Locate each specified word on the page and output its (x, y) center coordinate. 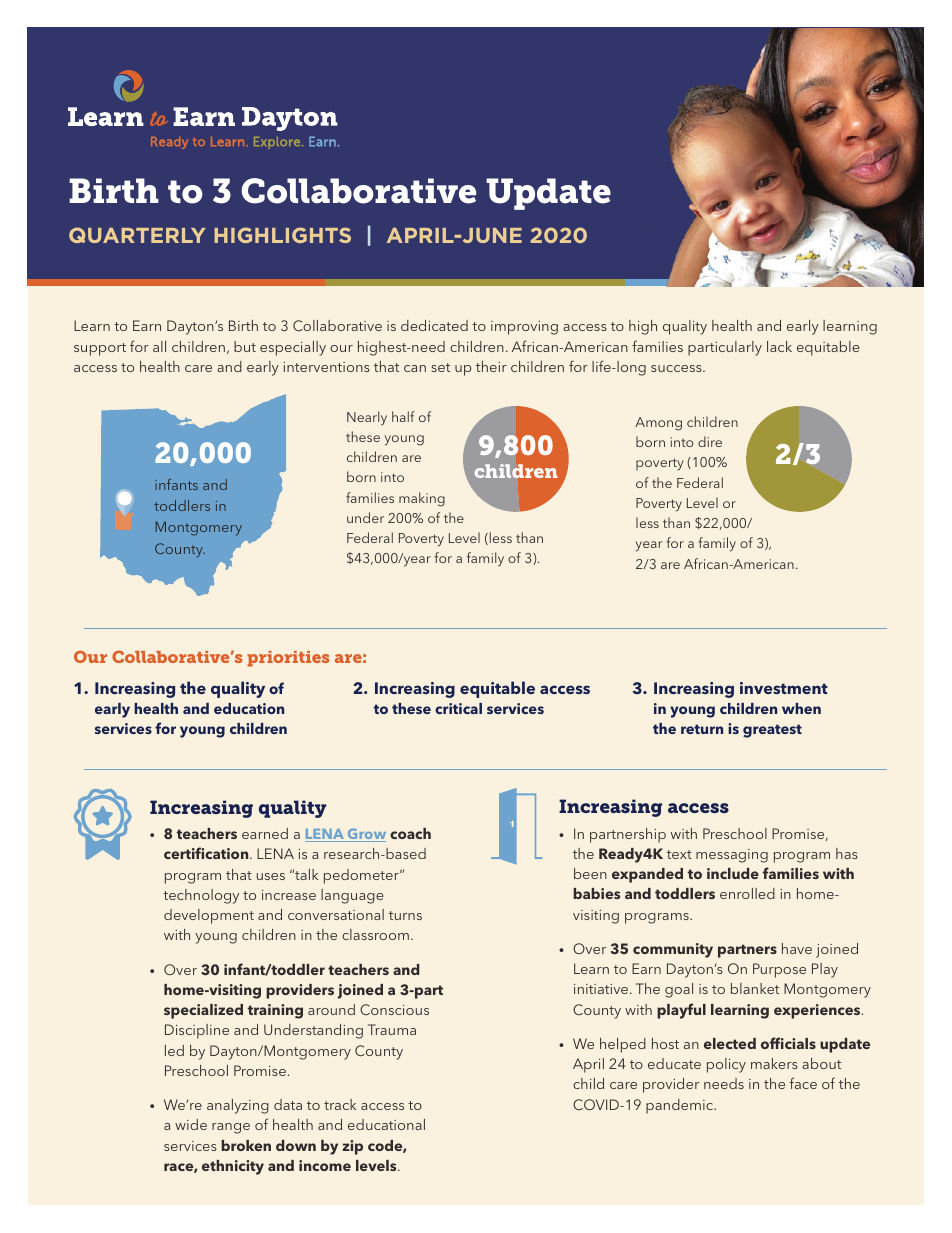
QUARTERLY (137, 235)
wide (191, 1124)
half (403, 416)
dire (710, 441)
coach (410, 833)
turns (405, 915)
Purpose (779, 970)
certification (207, 853)
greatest (772, 731)
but (245, 346)
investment (784, 688)
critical (458, 708)
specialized (203, 1011)
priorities (288, 659)
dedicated (434, 325)
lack (779, 346)
